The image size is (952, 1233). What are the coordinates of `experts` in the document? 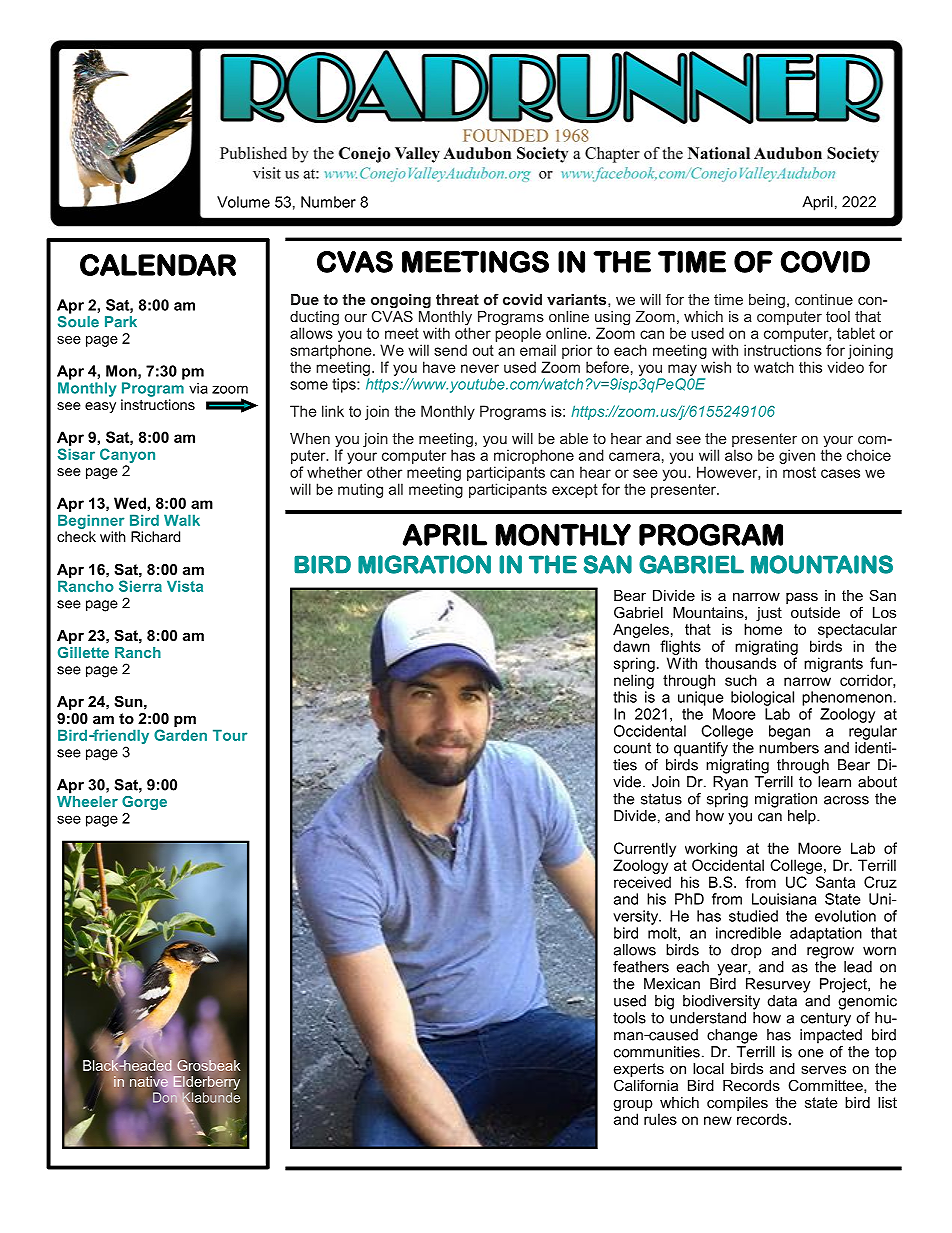 It's located at (639, 1071).
